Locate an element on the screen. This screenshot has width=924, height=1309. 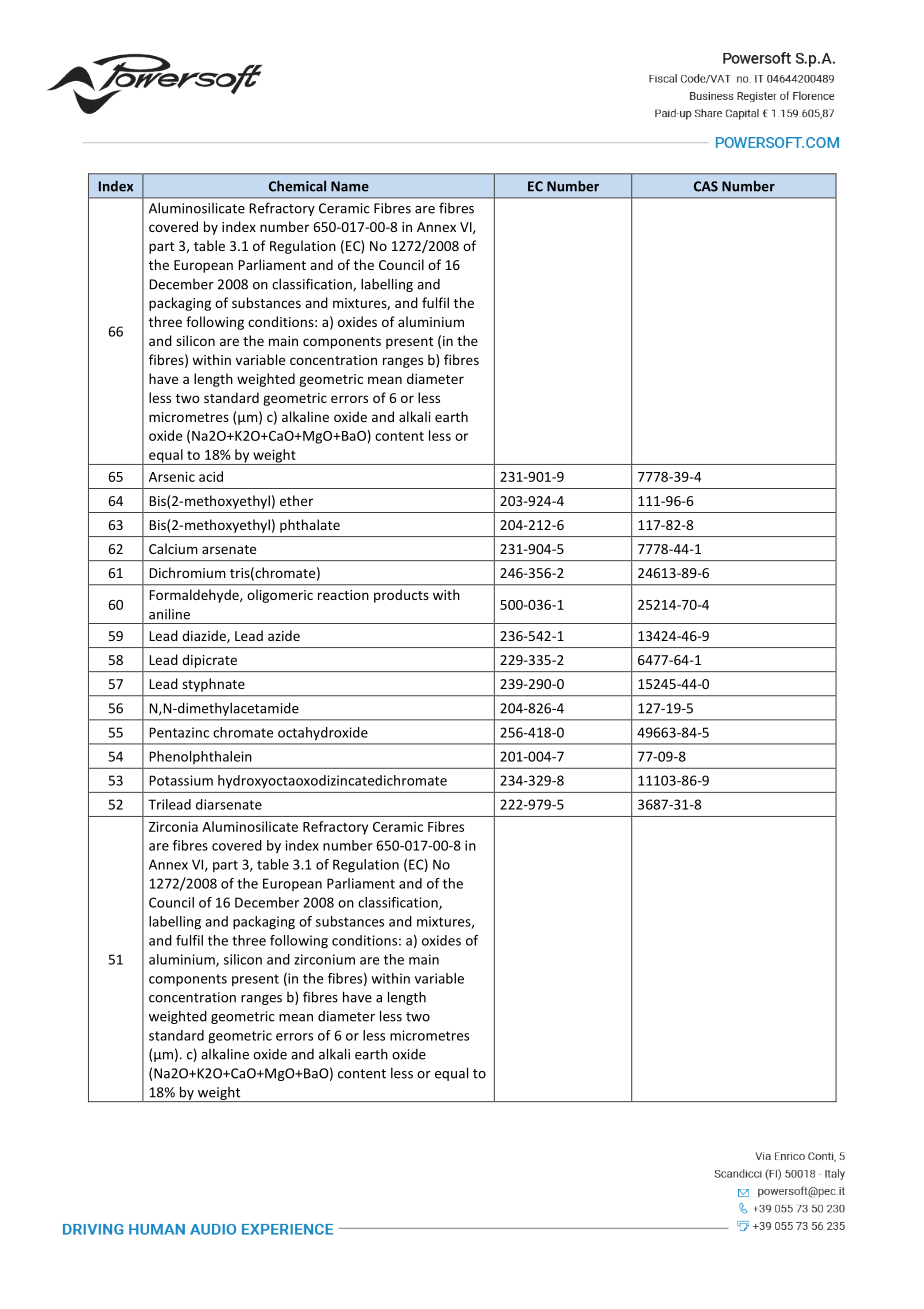
Name is located at coordinates (350, 186).
